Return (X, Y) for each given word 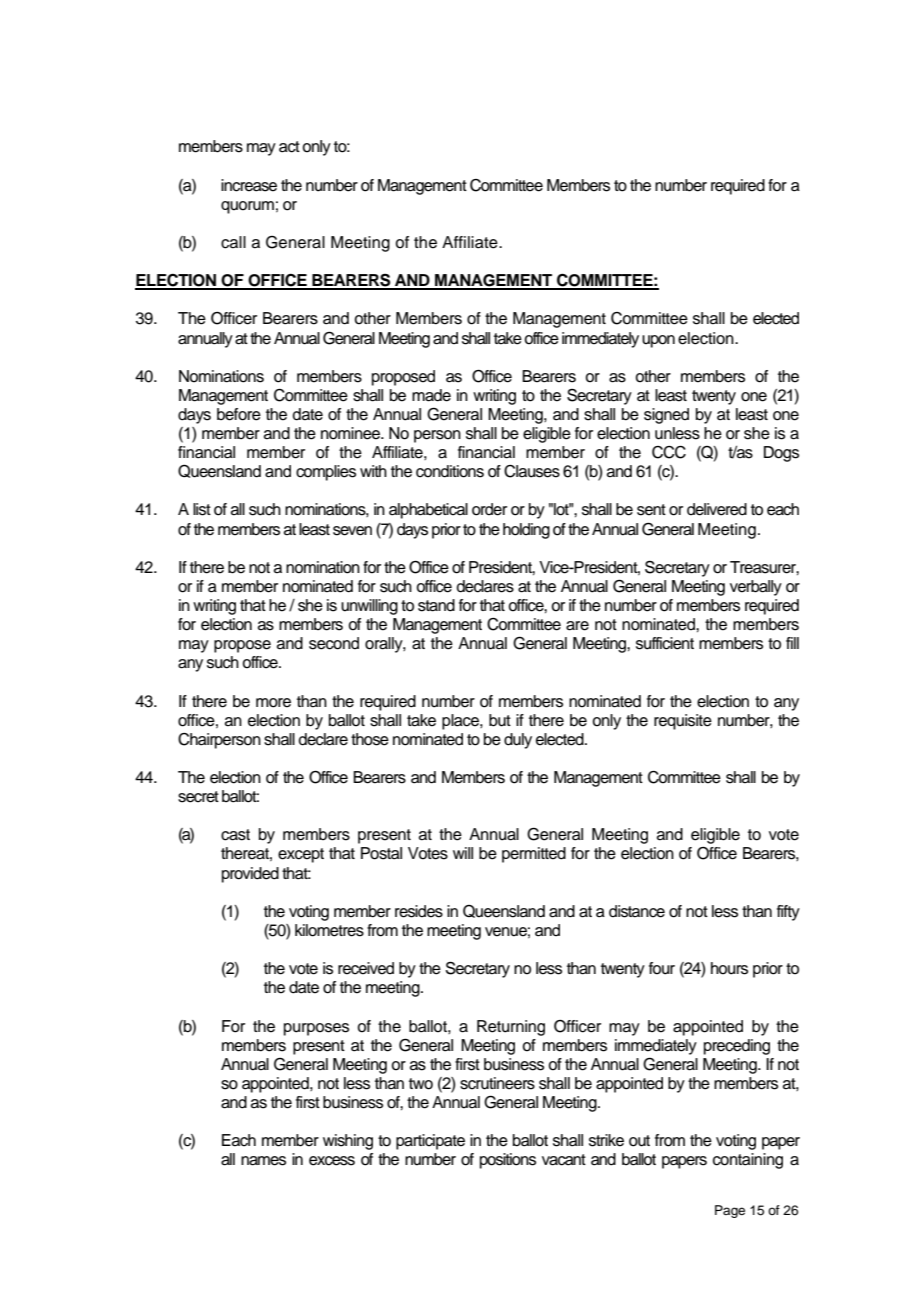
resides (419, 911)
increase (249, 185)
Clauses (532, 471)
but (500, 720)
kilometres (329, 930)
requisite (683, 722)
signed (666, 416)
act (289, 147)
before (239, 414)
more (273, 703)
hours (729, 968)
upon (658, 341)
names (263, 1161)
